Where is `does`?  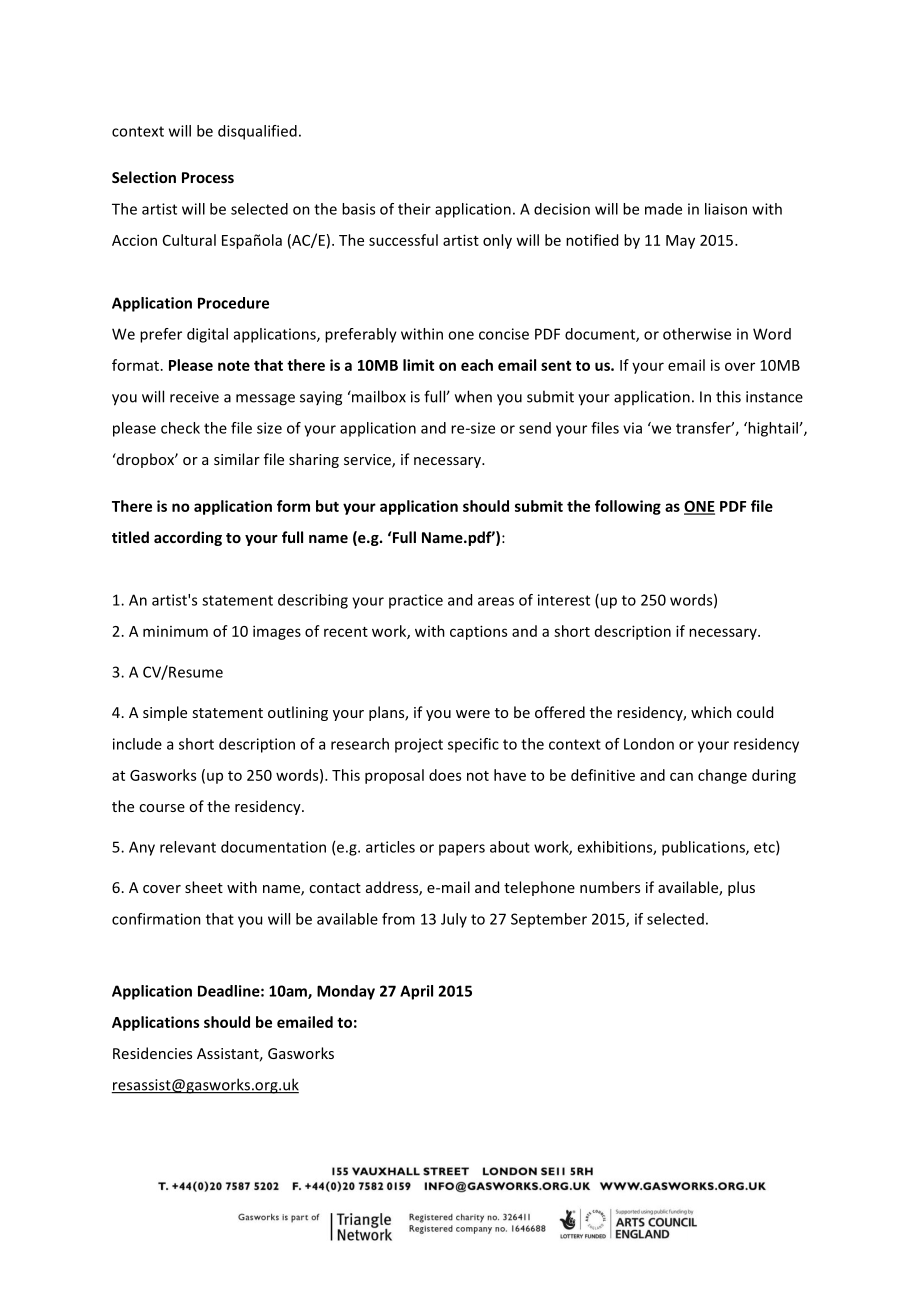
does is located at coordinates (445, 775).
